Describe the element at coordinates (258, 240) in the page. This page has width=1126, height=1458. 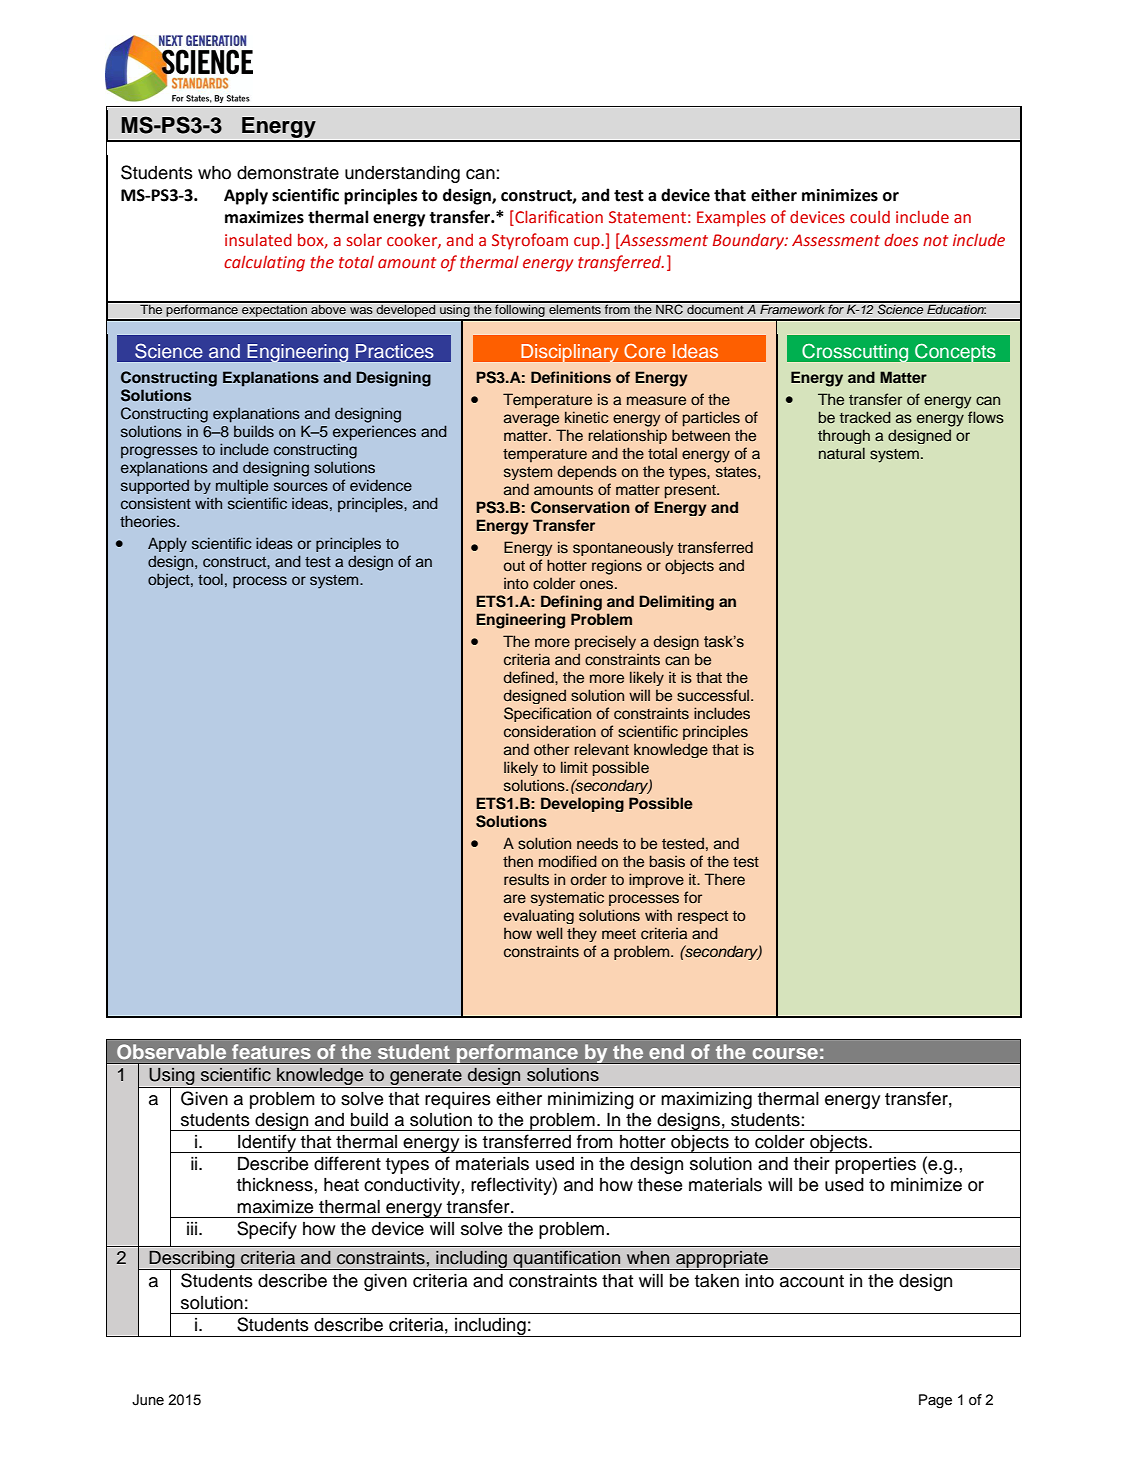
I see `insulated` at that location.
